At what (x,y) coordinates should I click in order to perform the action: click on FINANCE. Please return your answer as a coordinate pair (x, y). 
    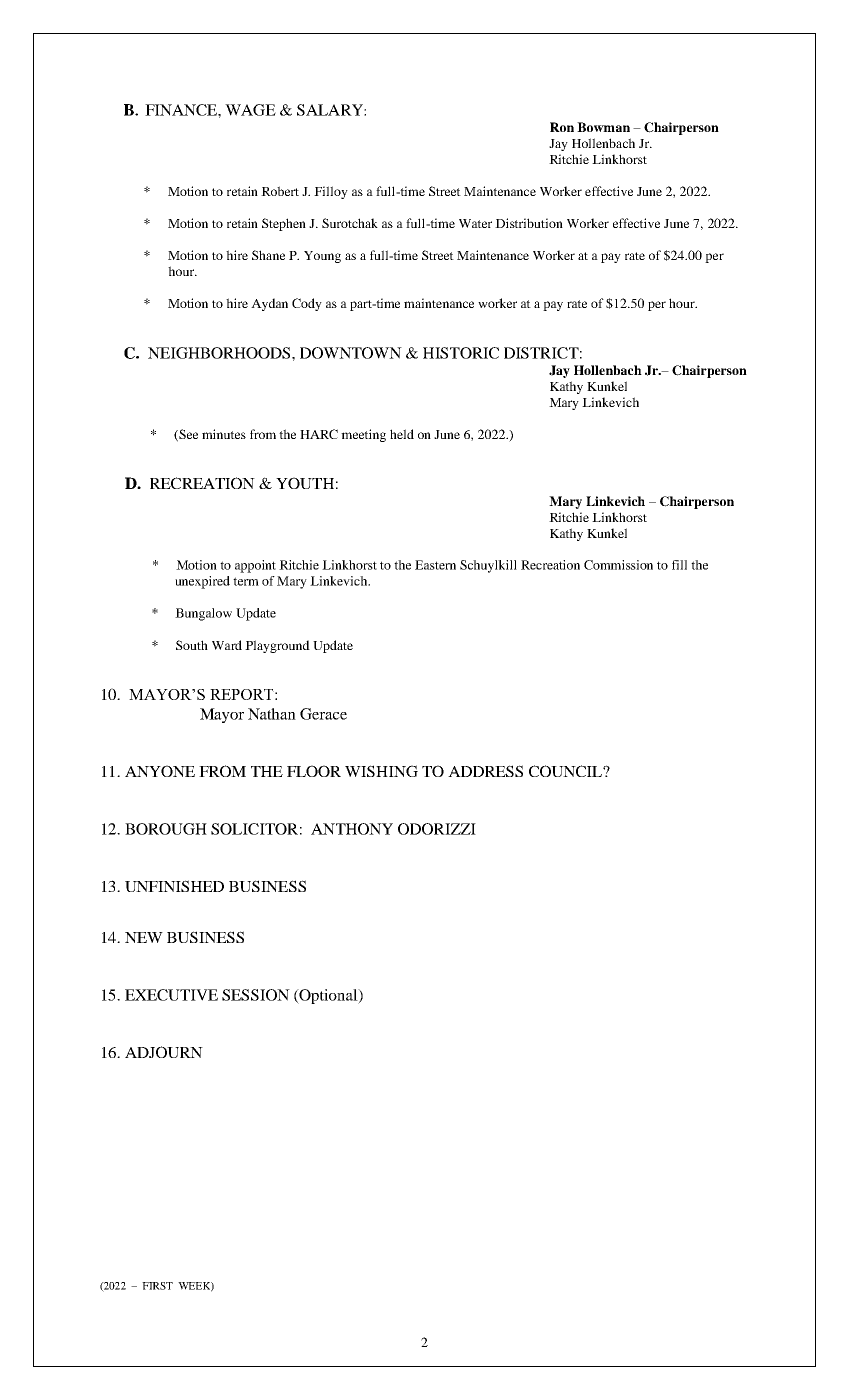
    Looking at the image, I should click on (182, 110).
